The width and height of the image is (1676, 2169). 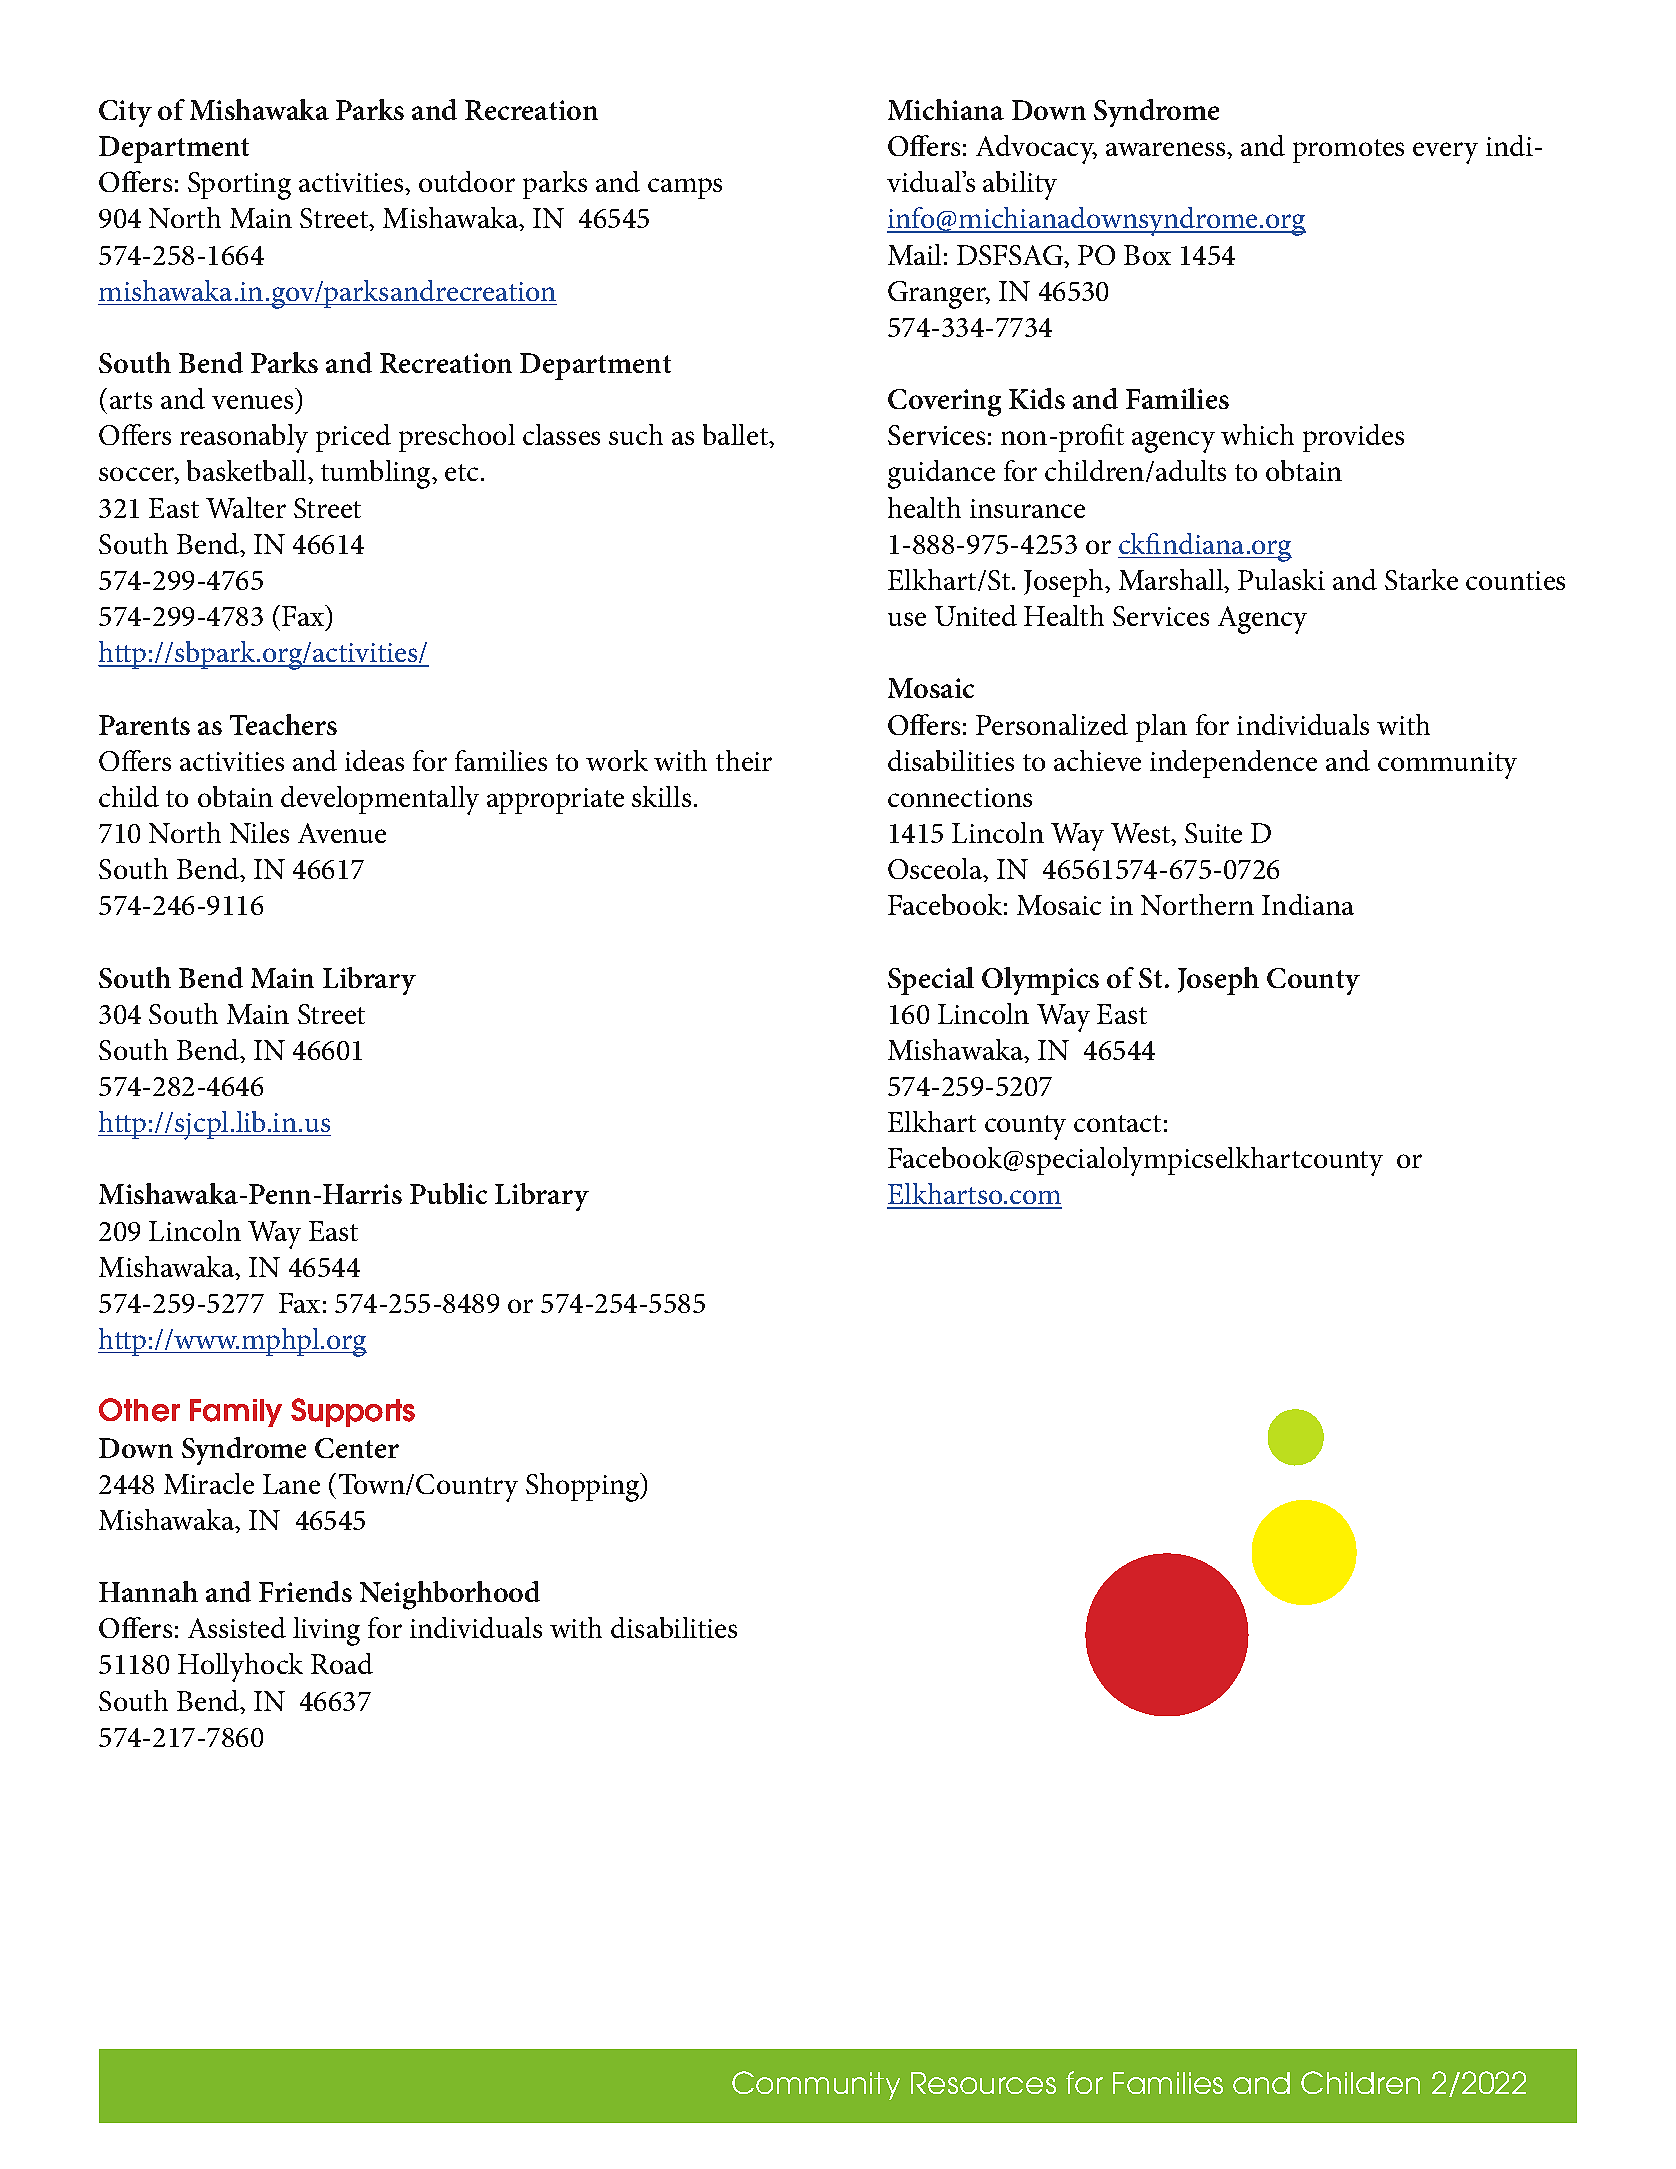 I want to click on living, so click(x=326, y=1631).
